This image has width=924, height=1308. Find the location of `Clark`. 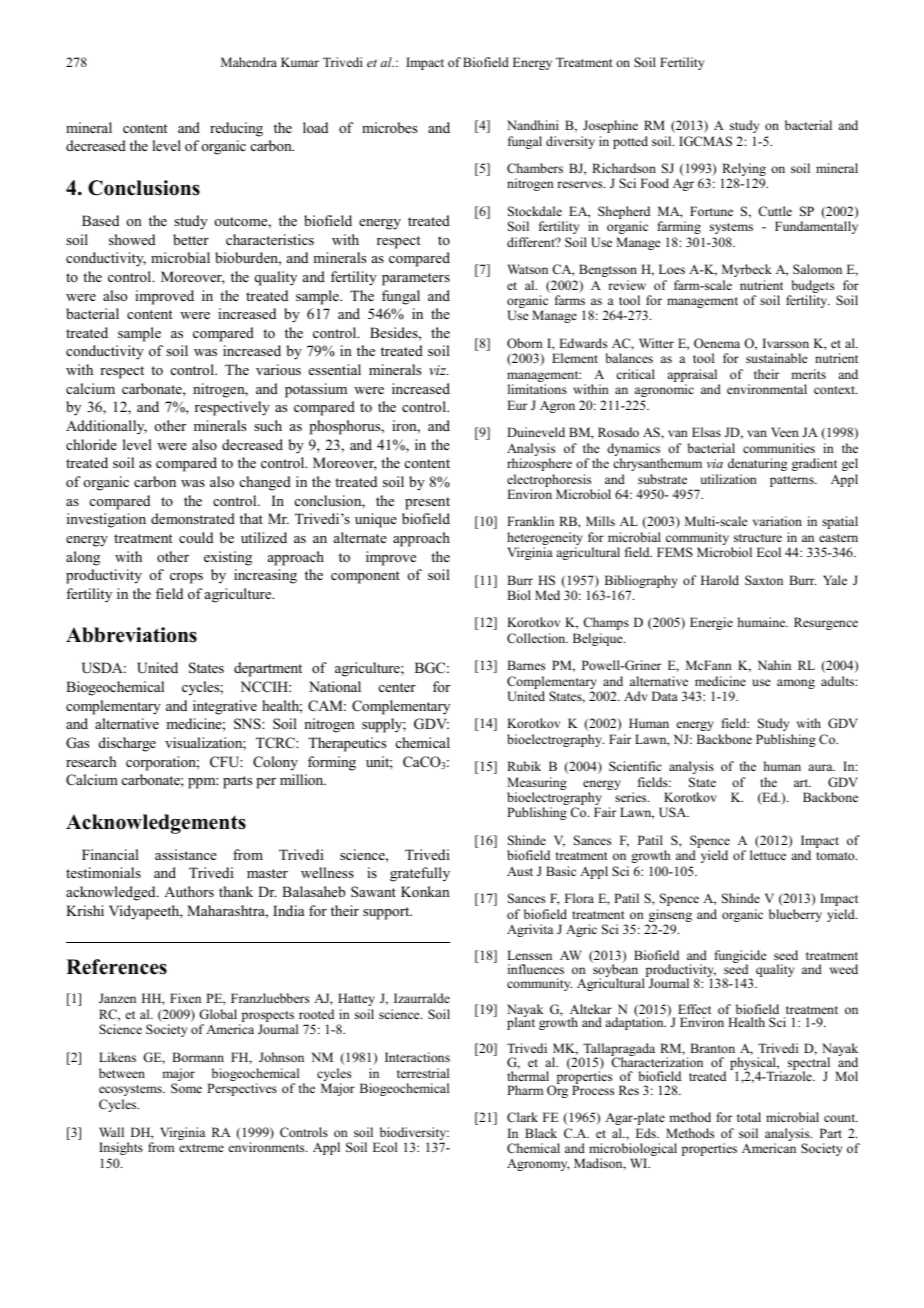

Clark is located at coordinates (522, 1117).
